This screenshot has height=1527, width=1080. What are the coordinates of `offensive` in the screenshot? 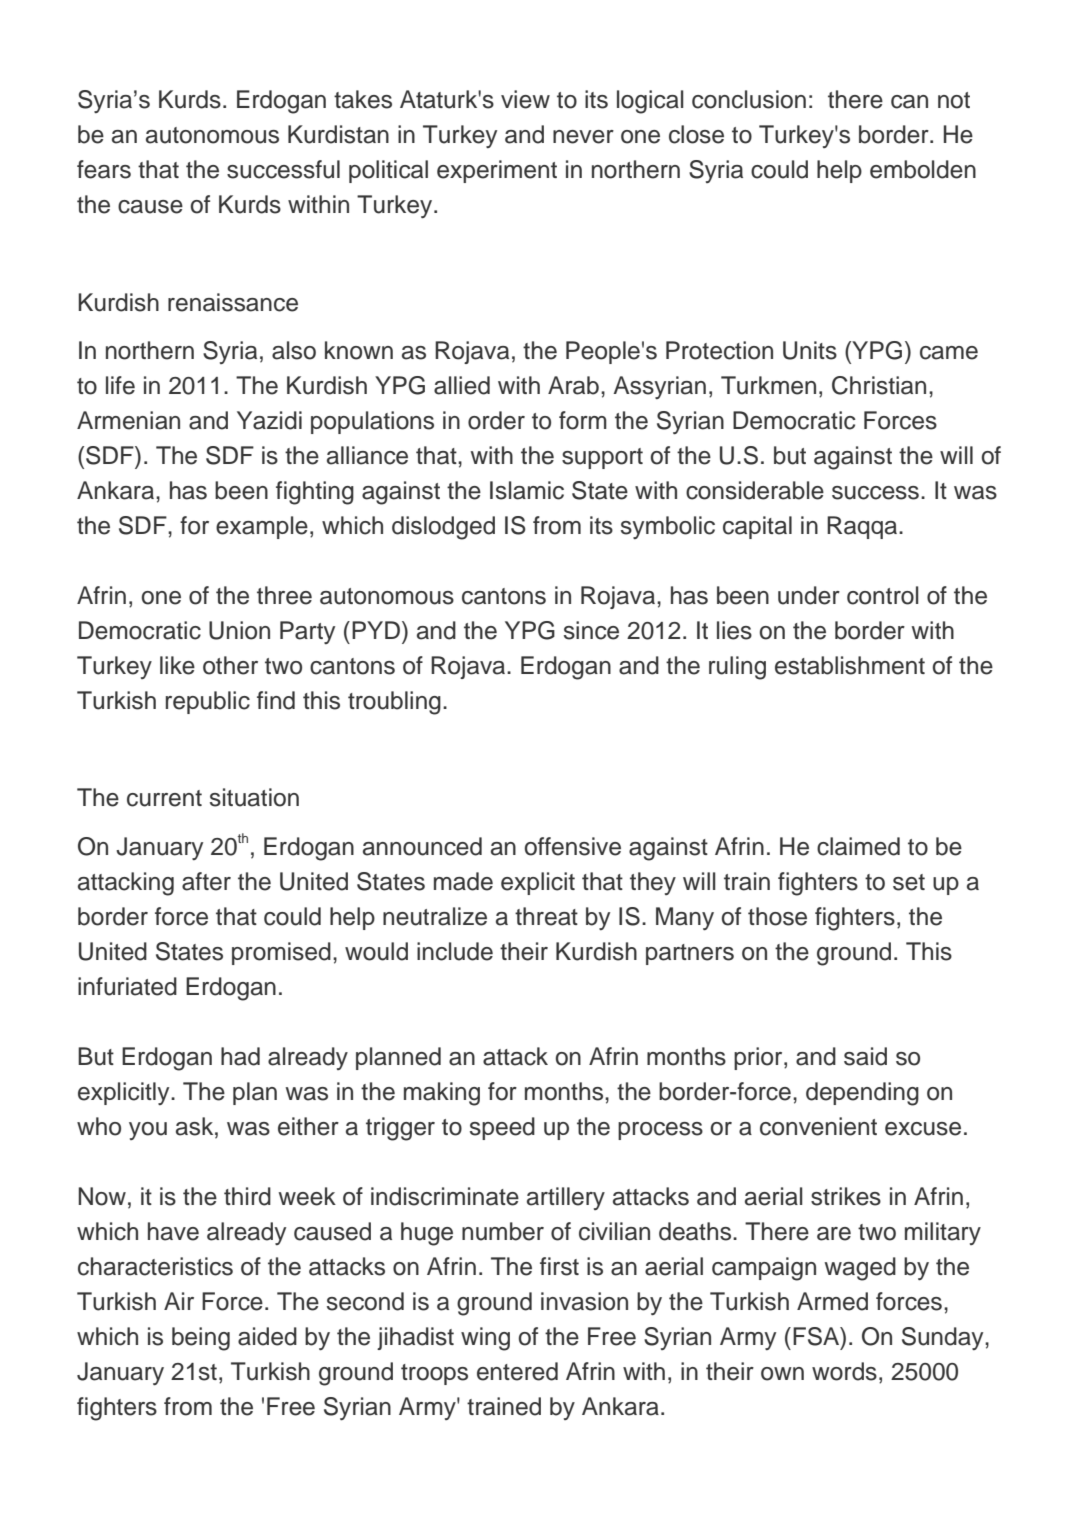 It's located at (573, 846).
